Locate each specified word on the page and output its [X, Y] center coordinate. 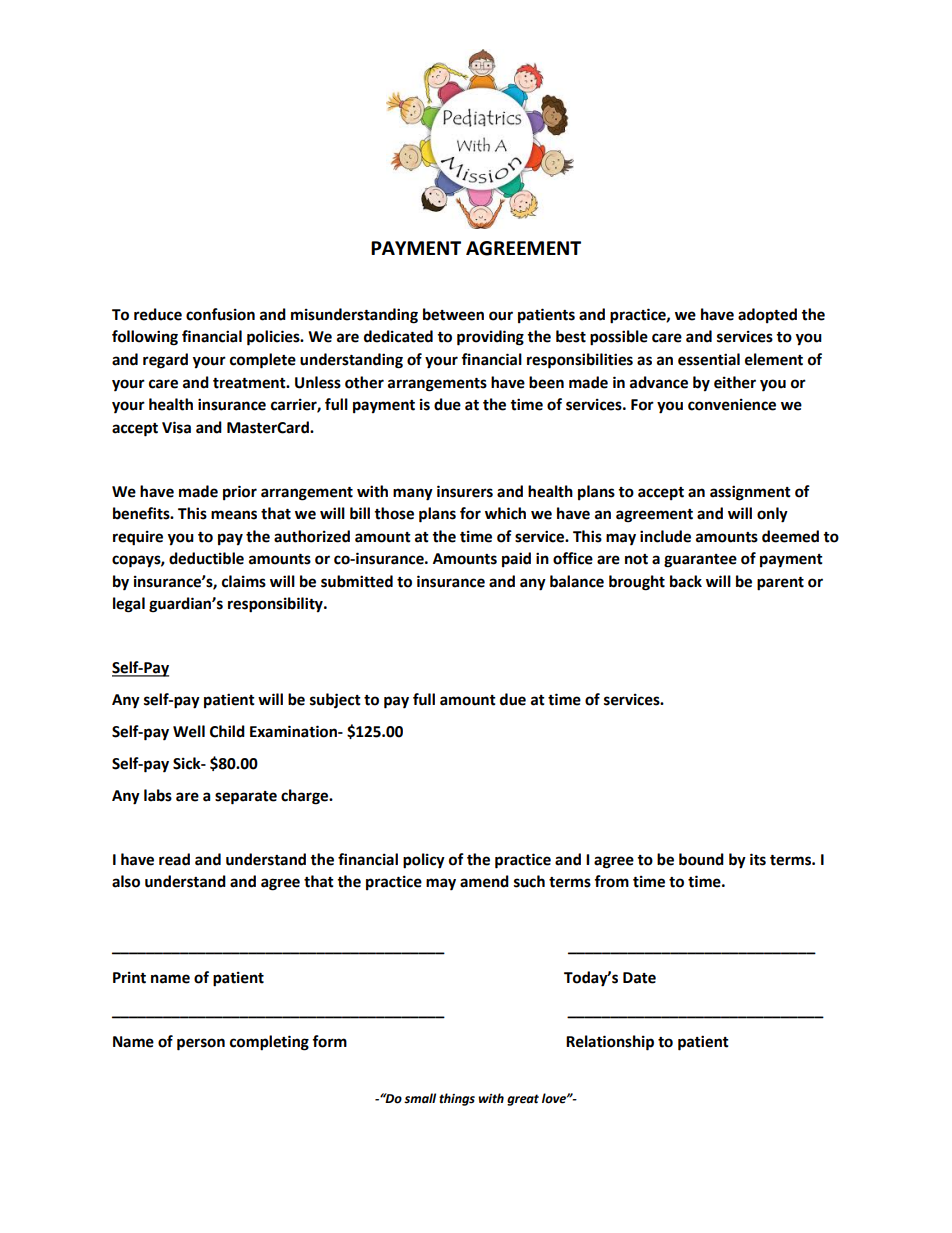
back [686, 581]
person [201, 1044]
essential [709, 359]
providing [490, 338]
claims [244, 581]
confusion [220, 314]
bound [701, 859]
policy [424, 861]
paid [516, 559]
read [174, 859]
